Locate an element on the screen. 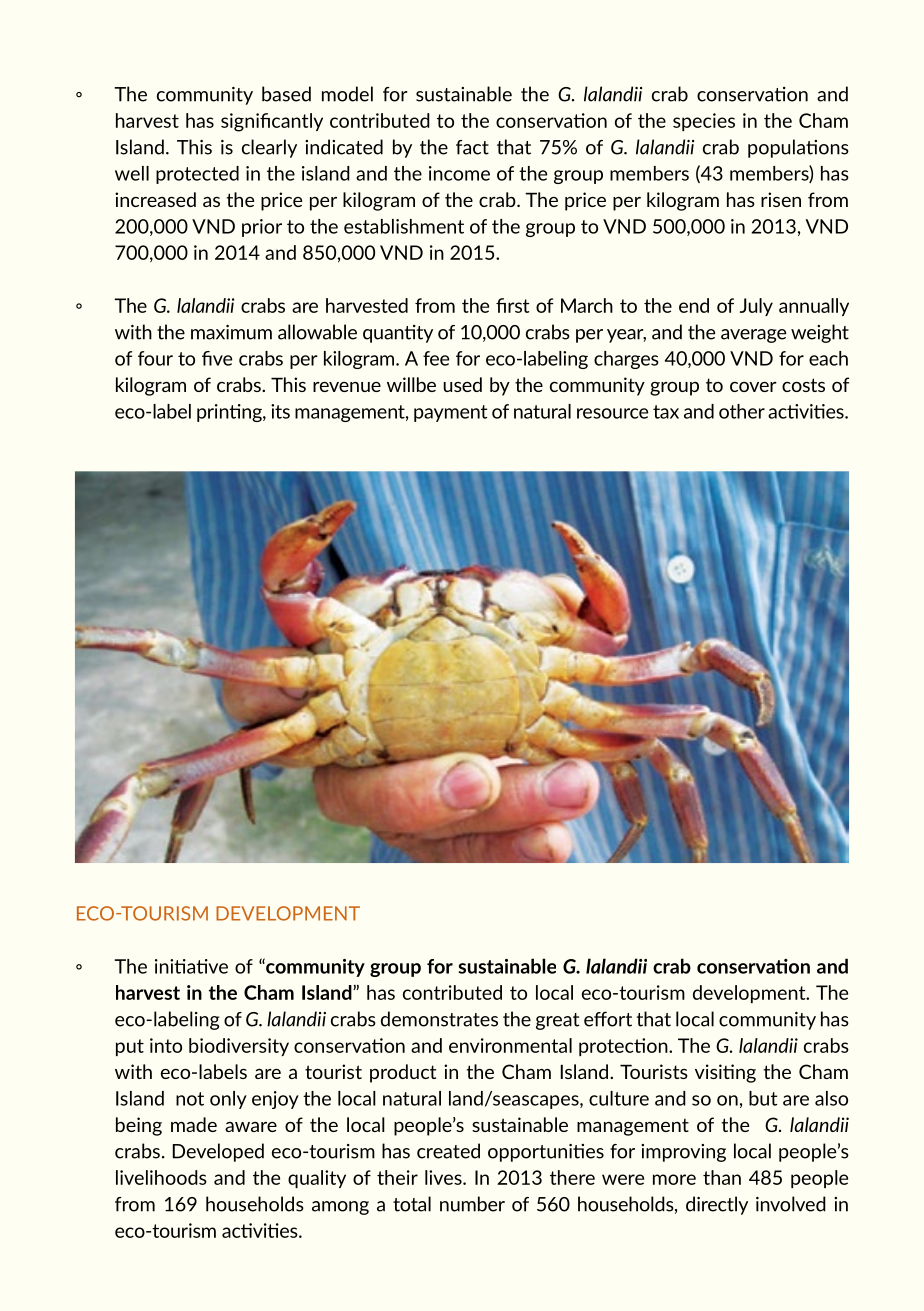 The height and width of the screenshot is (1311, 924). effort is located at coordinates (608, 1019).
